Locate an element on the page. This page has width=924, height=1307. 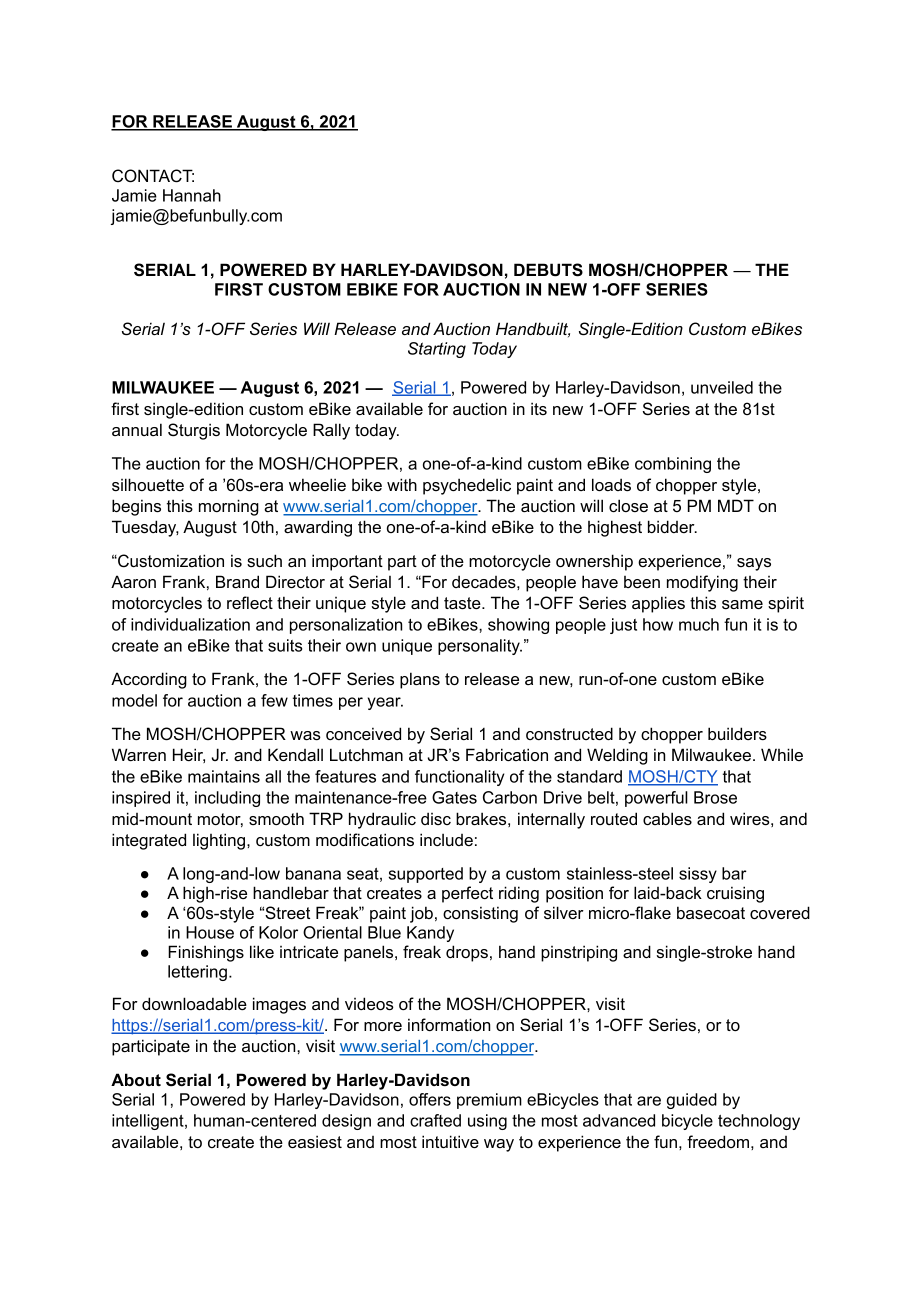
psychedelic is located at coordinates (467, 486).
